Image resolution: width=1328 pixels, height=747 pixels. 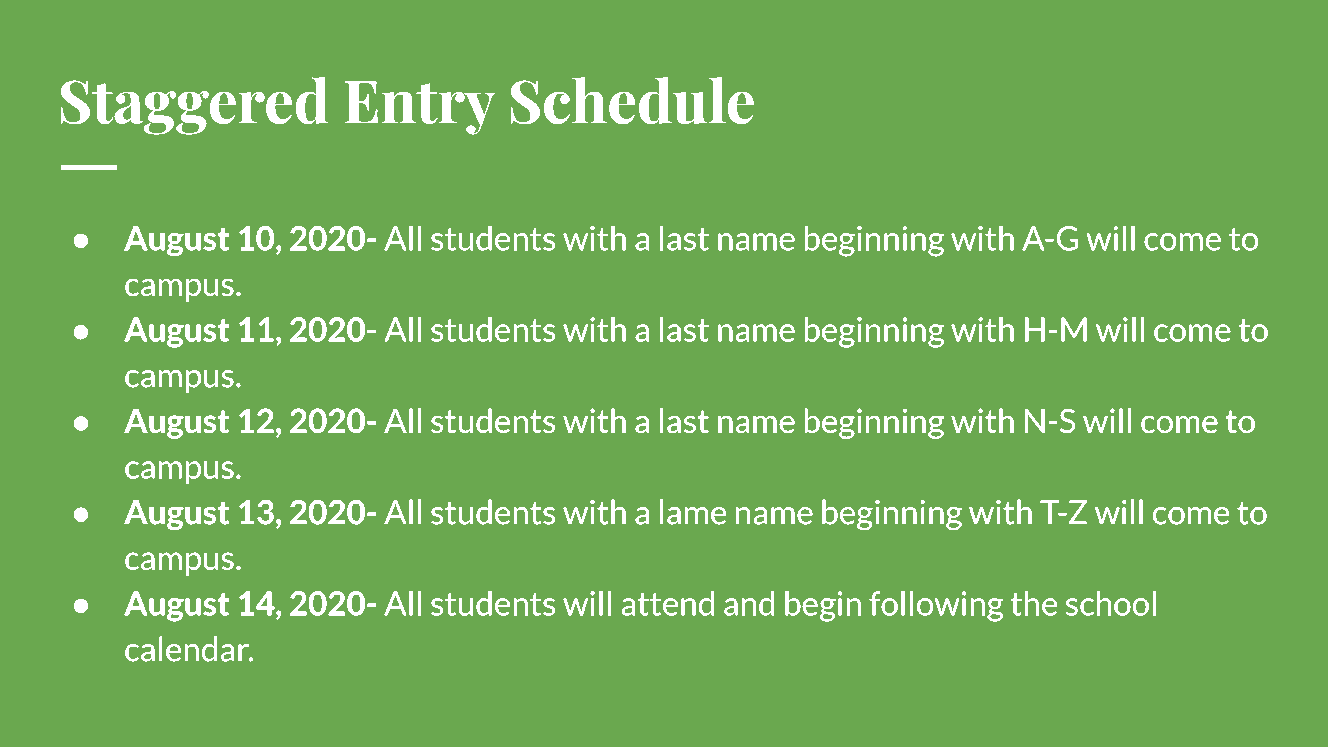 What do you see at coordinates (1111, 603) in the screenshot?
I see `school` at bounding box center [1111, 603].
